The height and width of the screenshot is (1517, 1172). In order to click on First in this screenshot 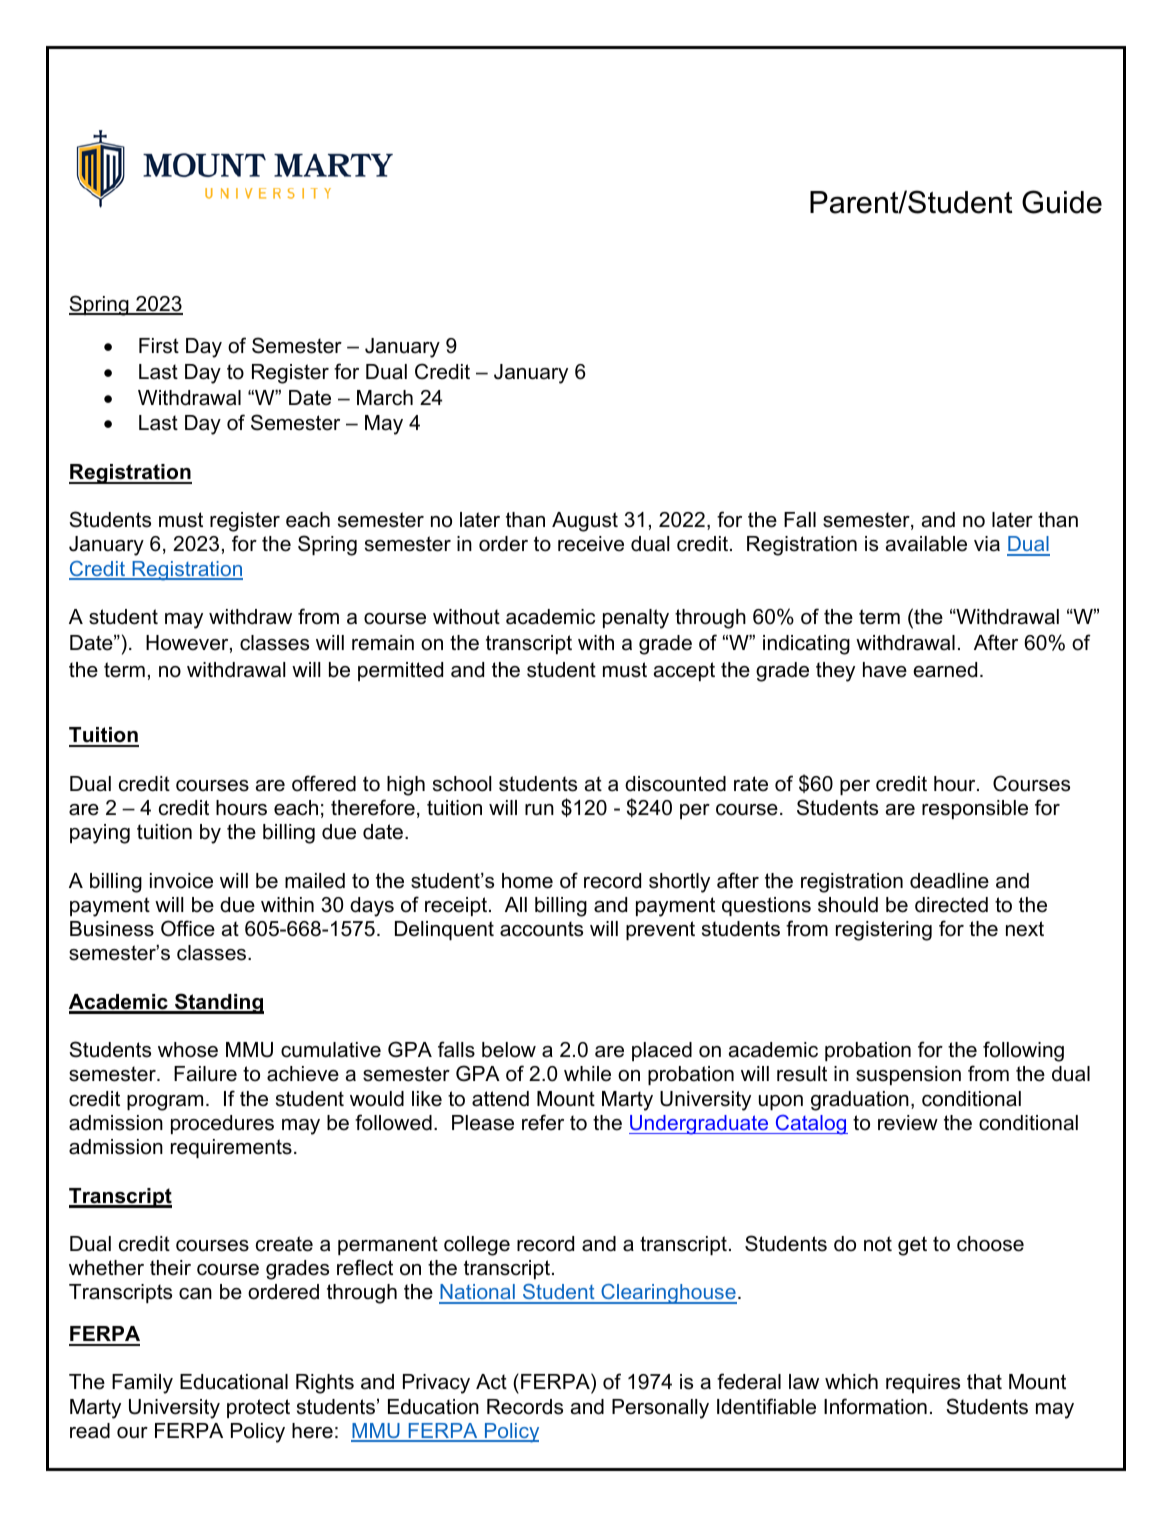, I will do `click(159, 346)`.
